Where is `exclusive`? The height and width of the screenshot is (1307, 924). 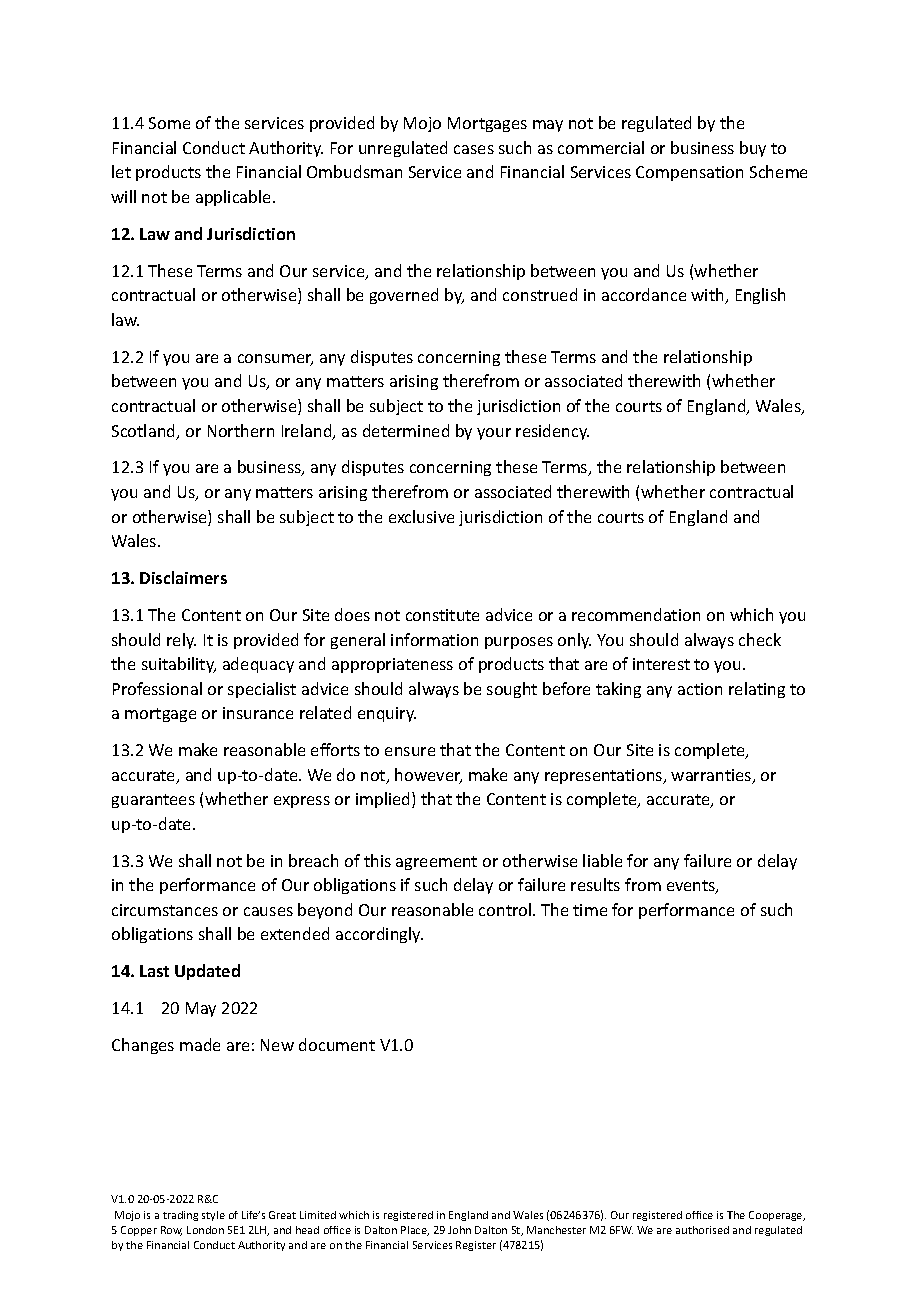
exclusive is located at coordinates (421, 516).
